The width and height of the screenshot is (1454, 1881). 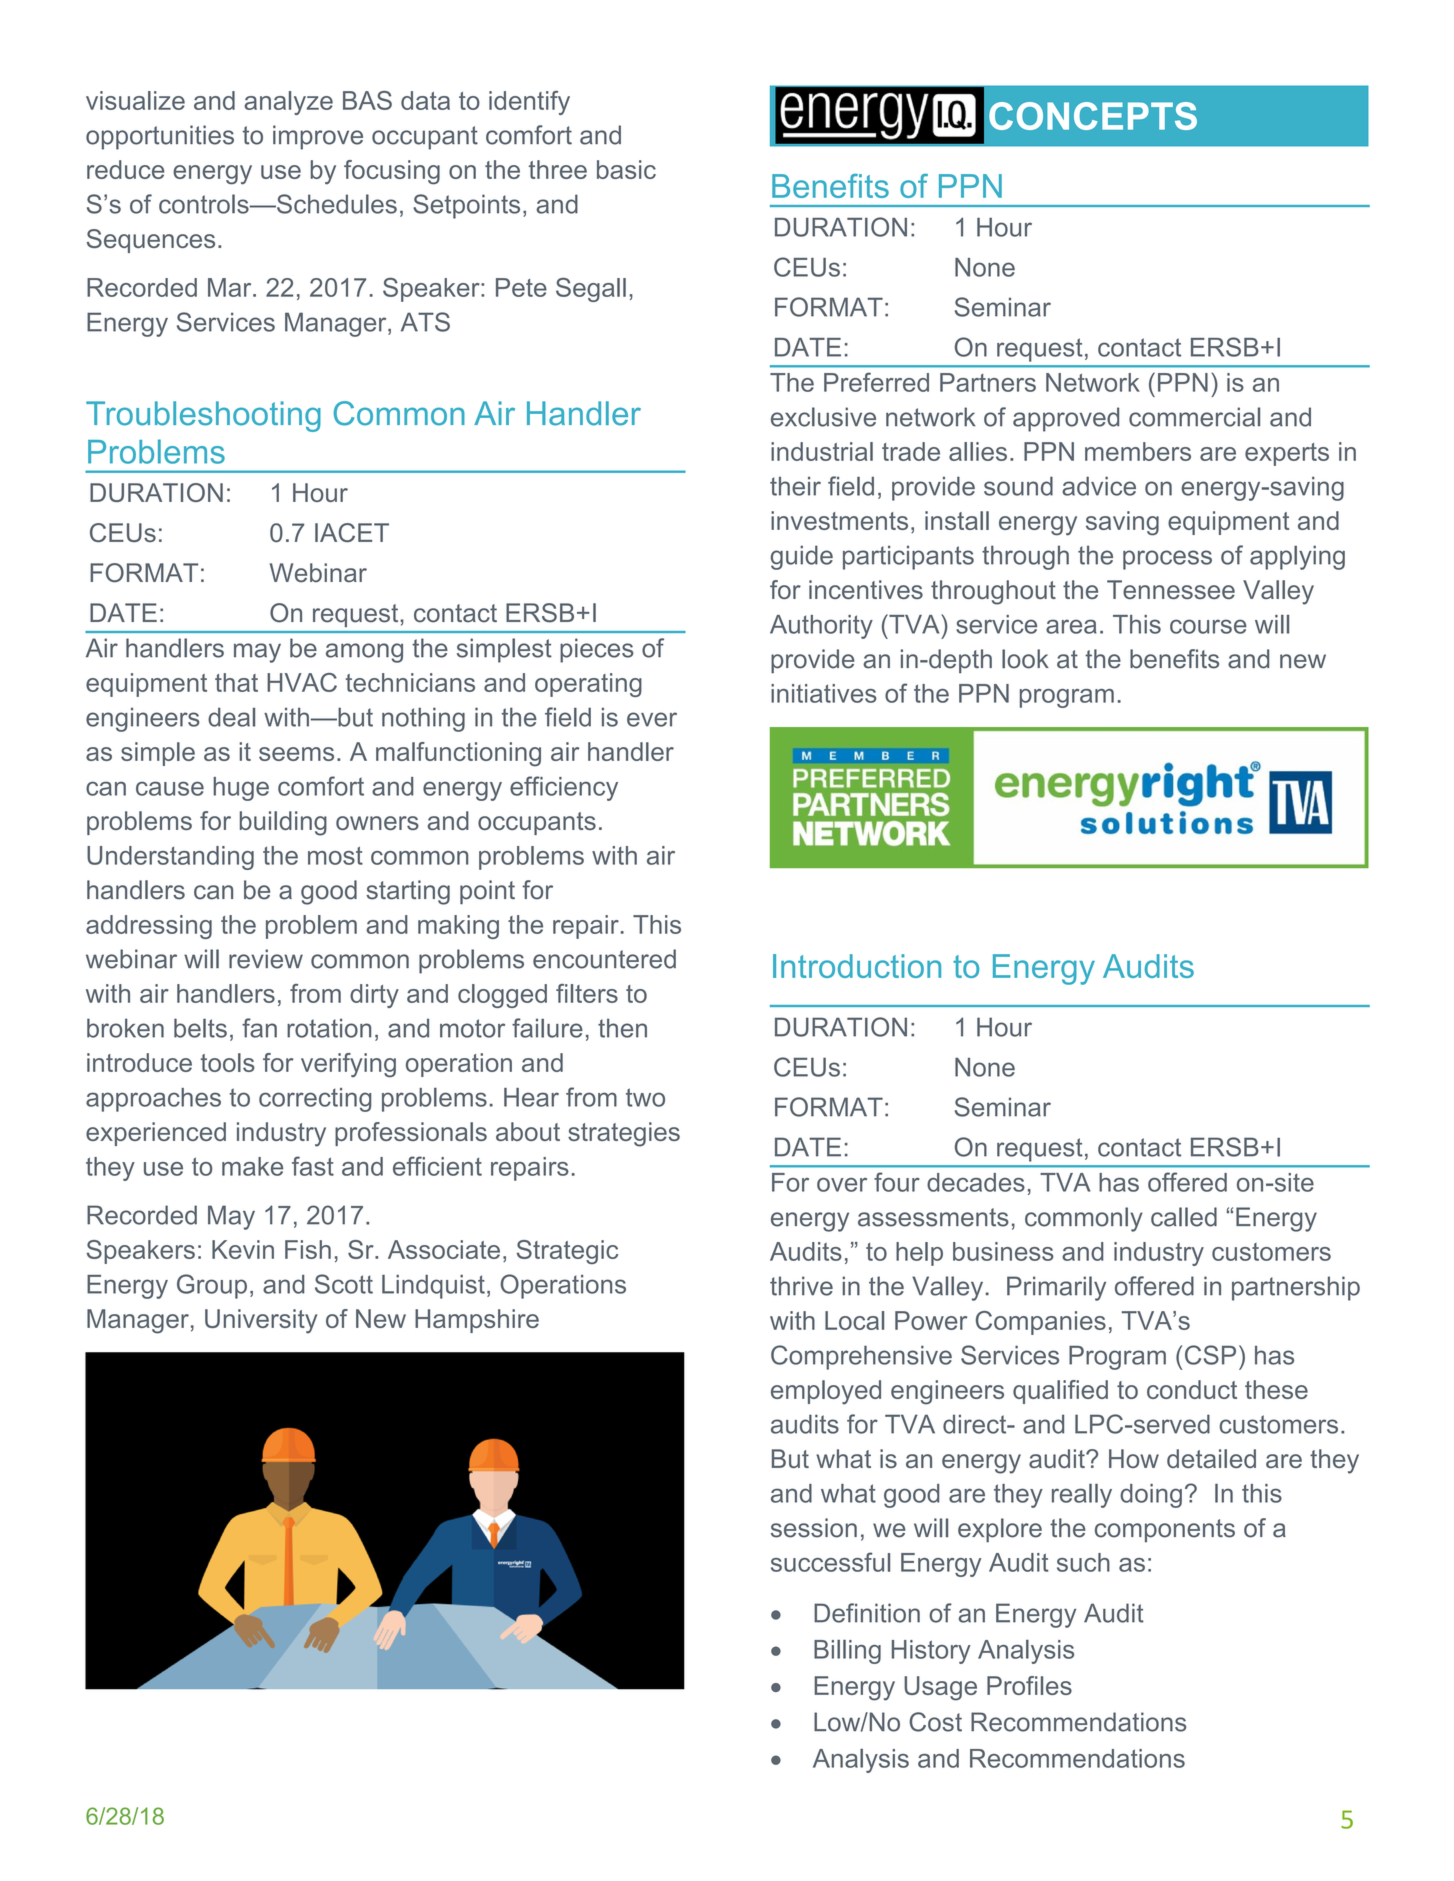 I want to click on process, so click(x=1167, y=560).
